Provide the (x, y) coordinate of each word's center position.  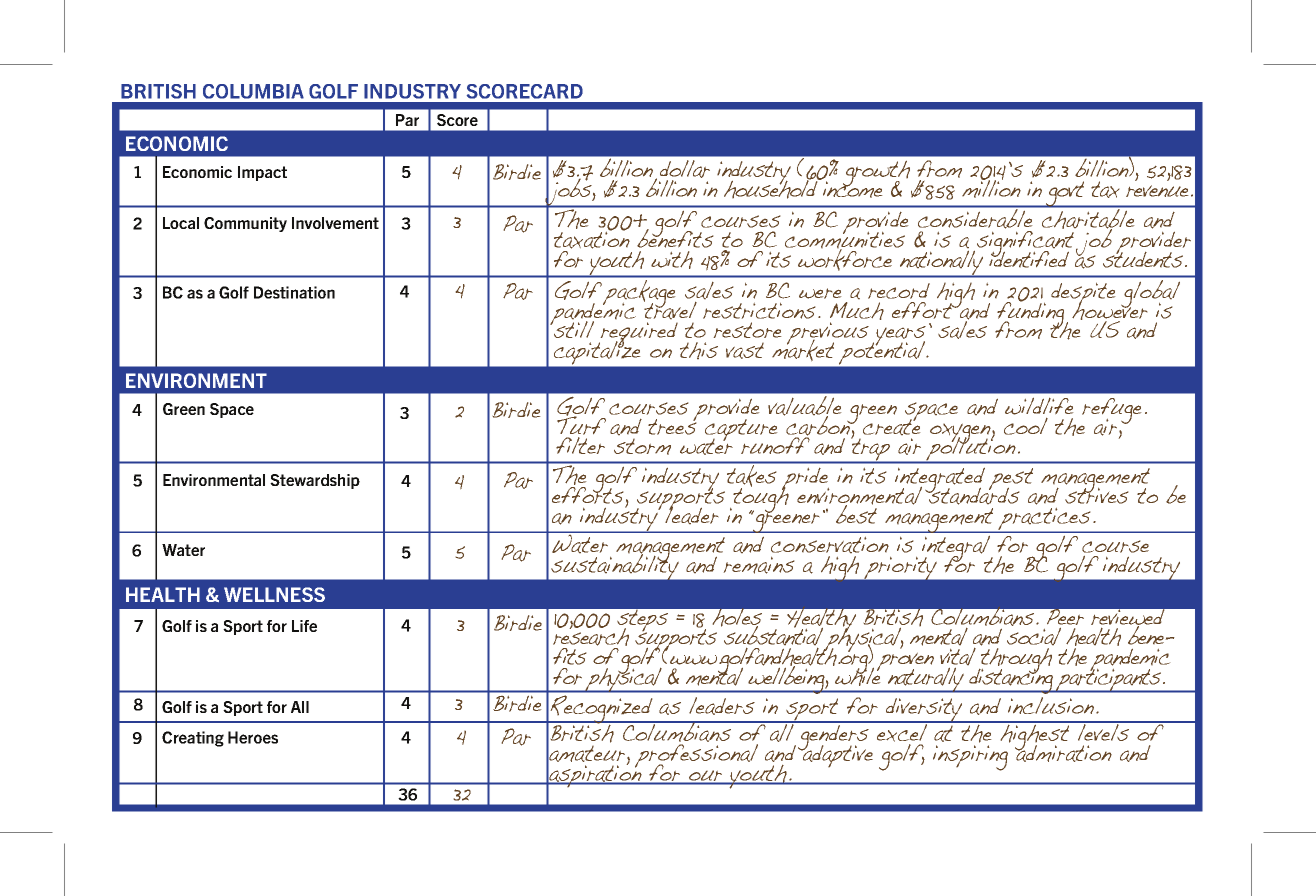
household (772, 188)
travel (670, 309)
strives (1096, 494)
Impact (262, 173)
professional (696, 757)
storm (642, 447)
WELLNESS (274, 594)
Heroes (253, 737)
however (1109, 311)
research (591, 637)
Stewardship (315, 481)
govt (1065, 194)
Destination (294, 292)
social (1034, 635)
